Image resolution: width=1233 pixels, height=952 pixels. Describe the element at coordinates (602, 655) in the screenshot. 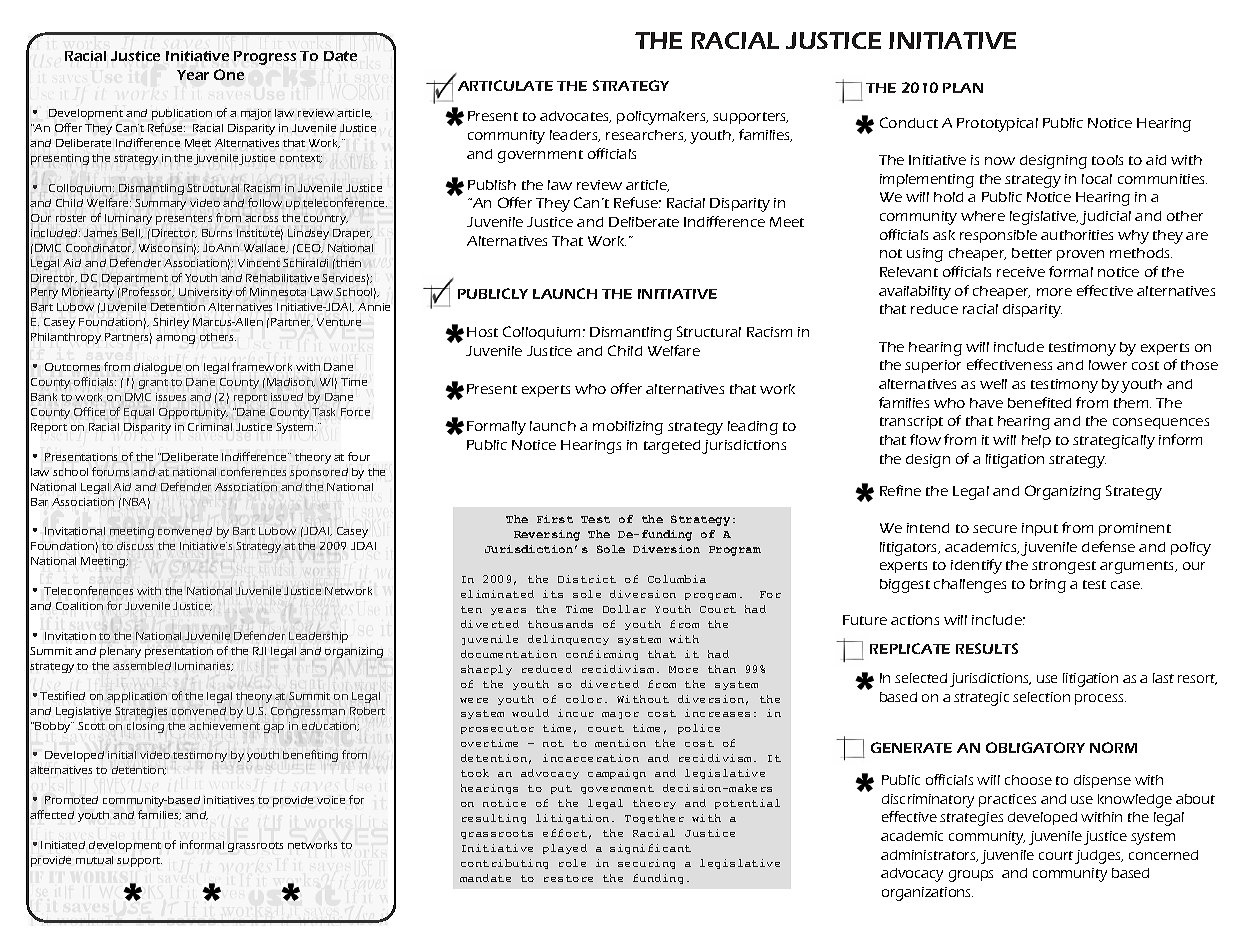

I see `confirming` at that location.
